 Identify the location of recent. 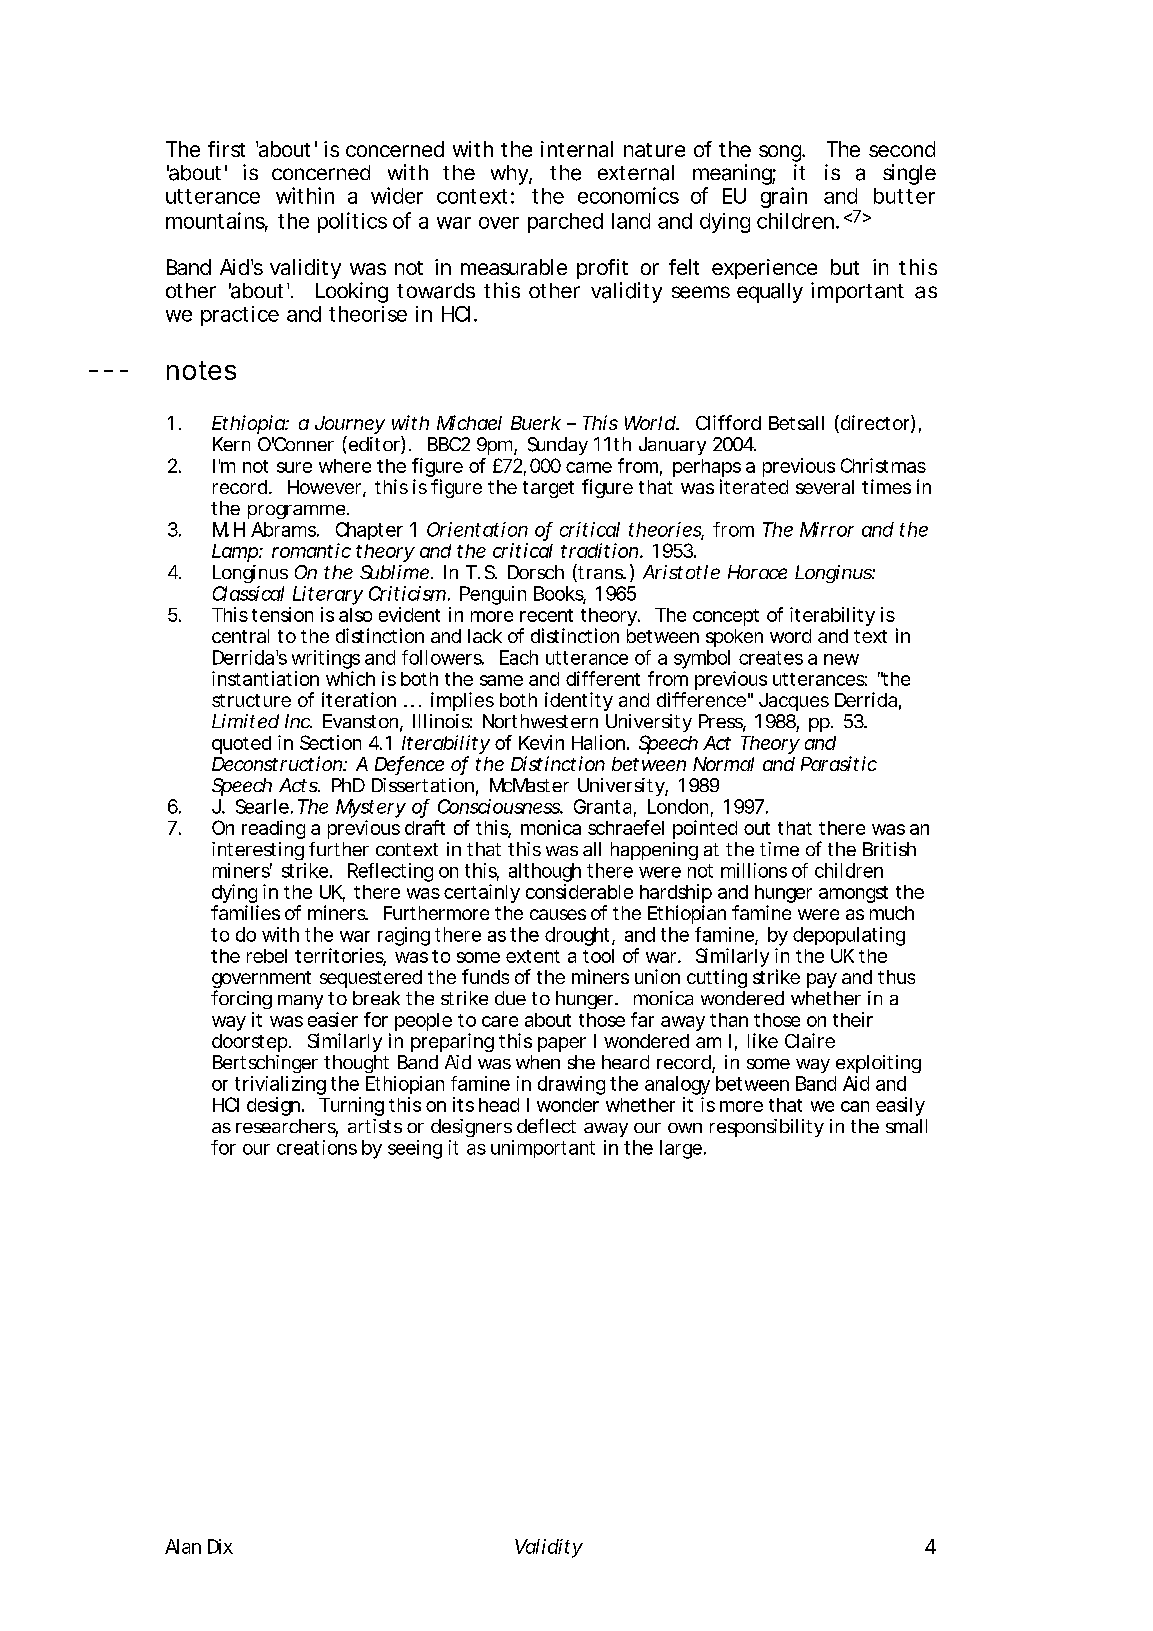
(546, 615).
